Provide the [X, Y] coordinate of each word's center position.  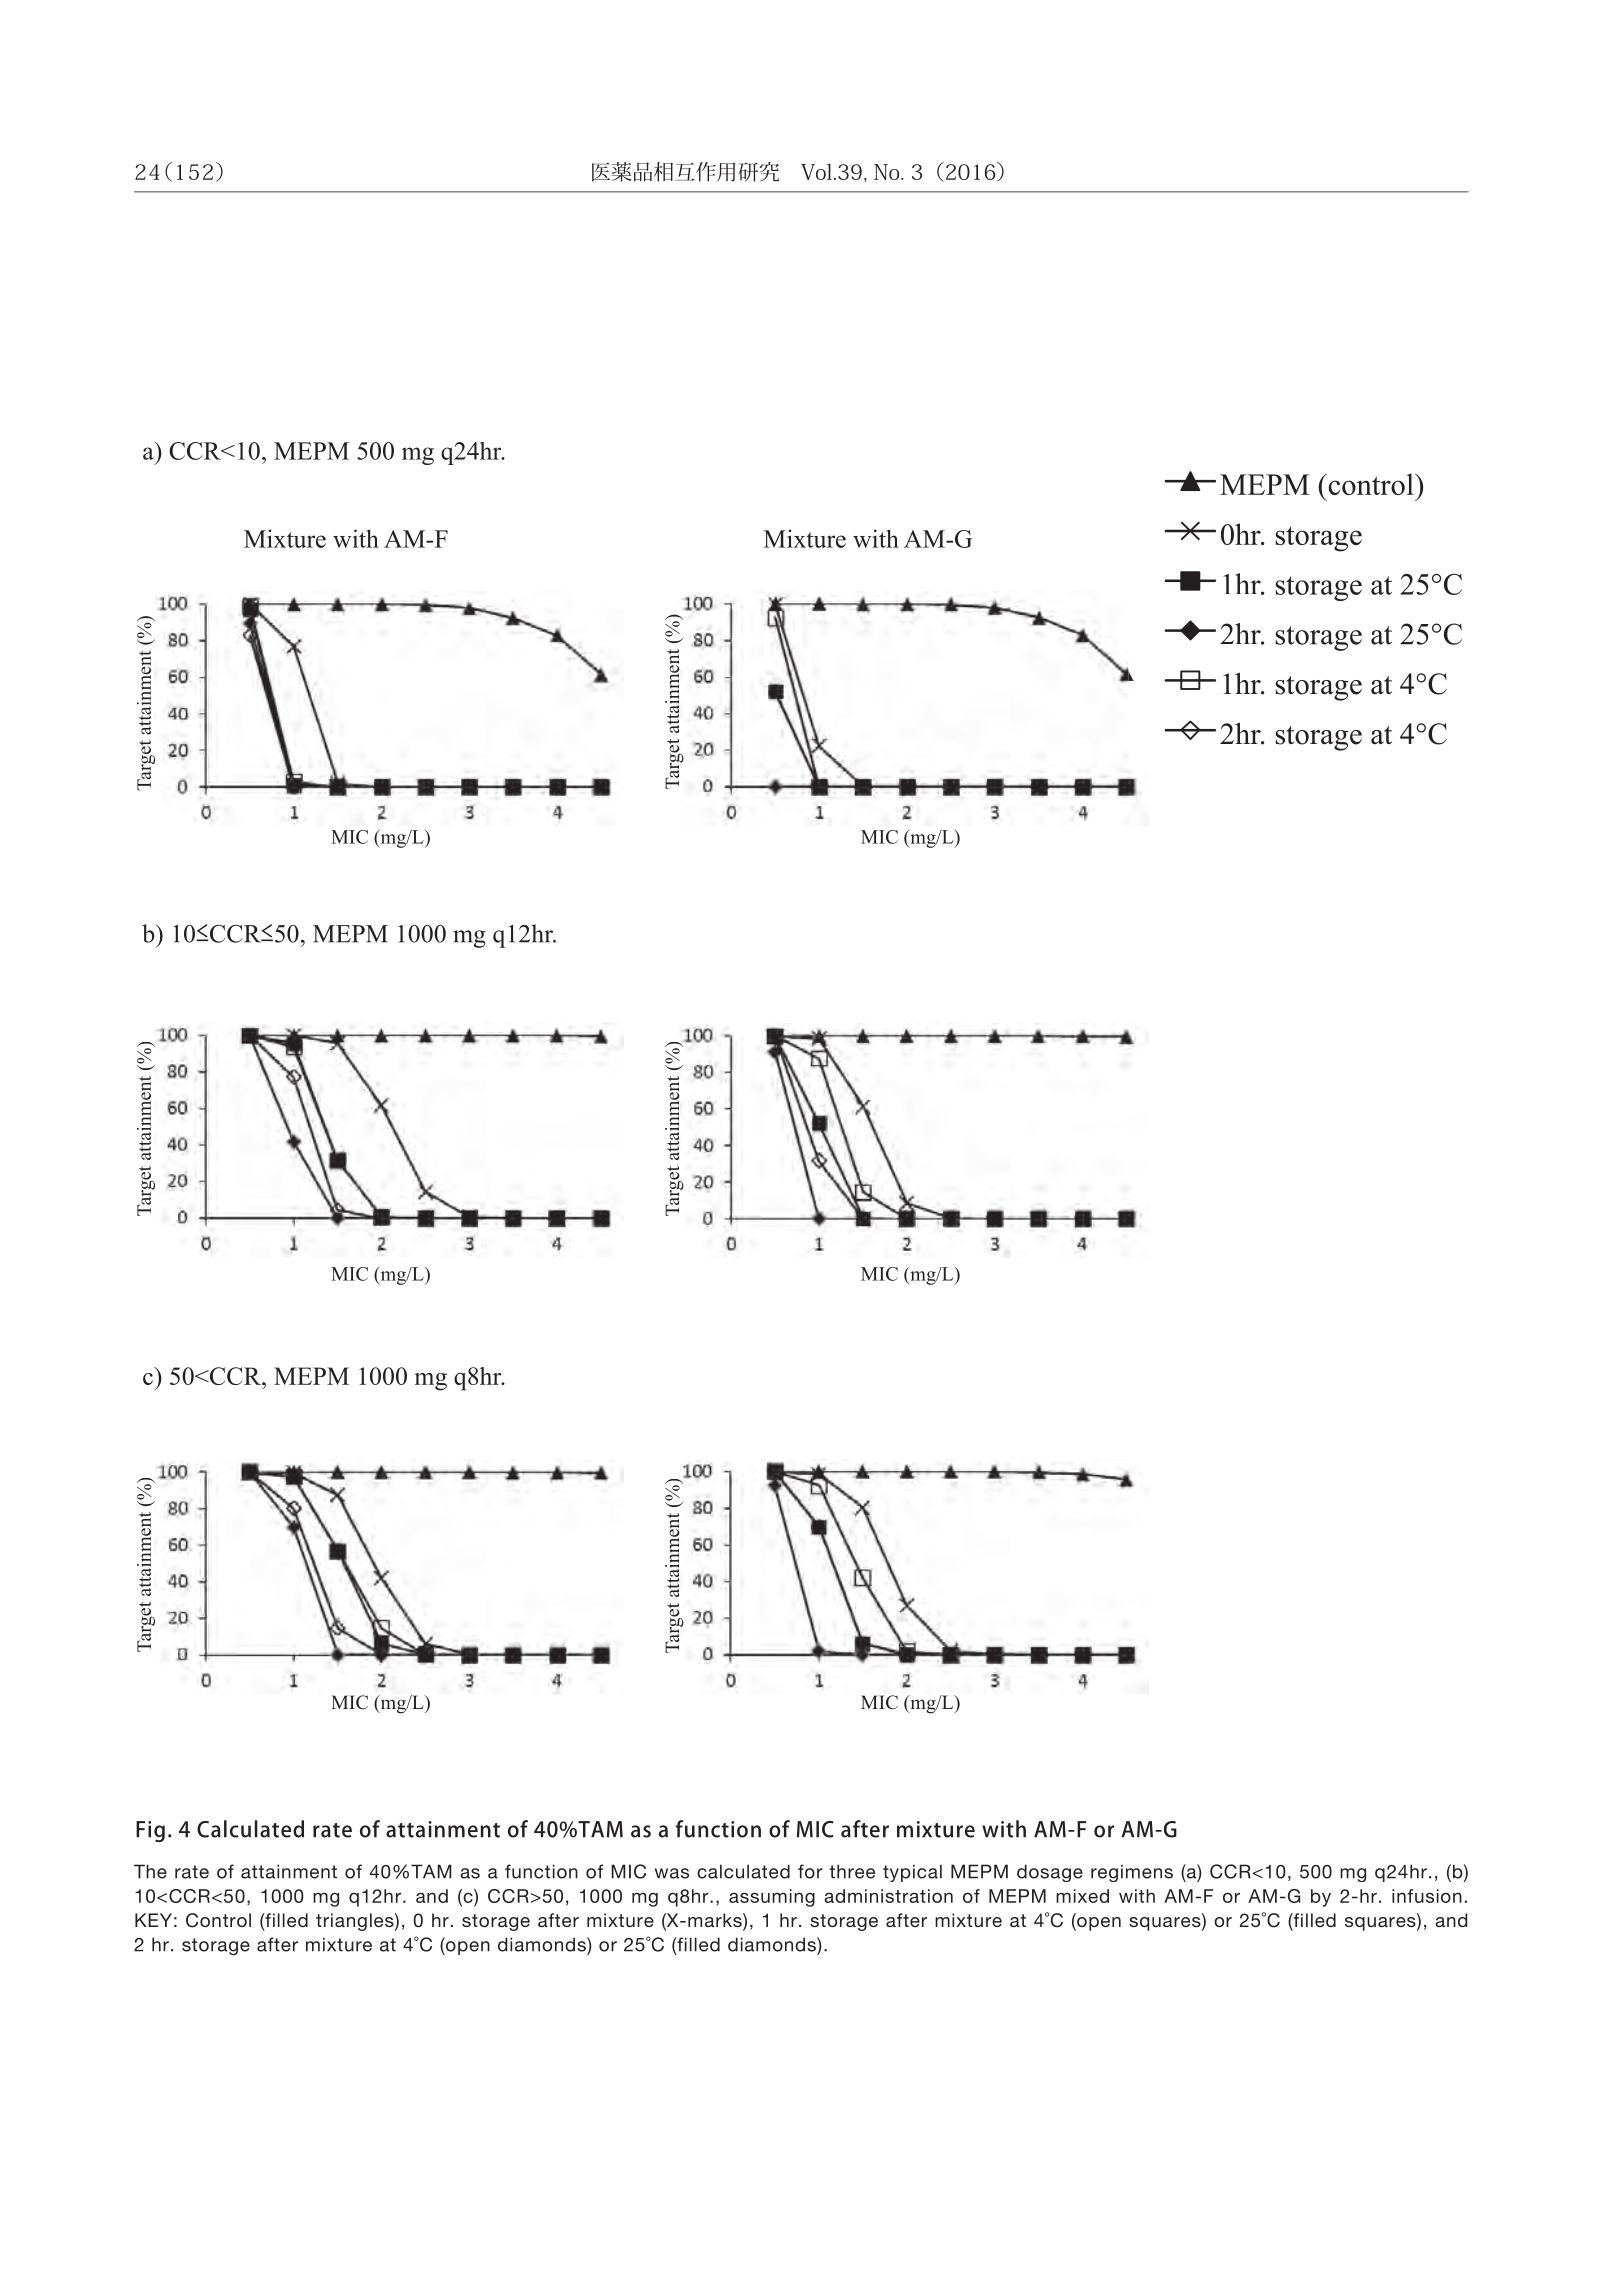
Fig [150, 1831]
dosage [1050, 1873]
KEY [153, 1920]
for [810, 1871]
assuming [772, 1898]
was [672, 1873]
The [150, 1871]
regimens [1132, 1873]
